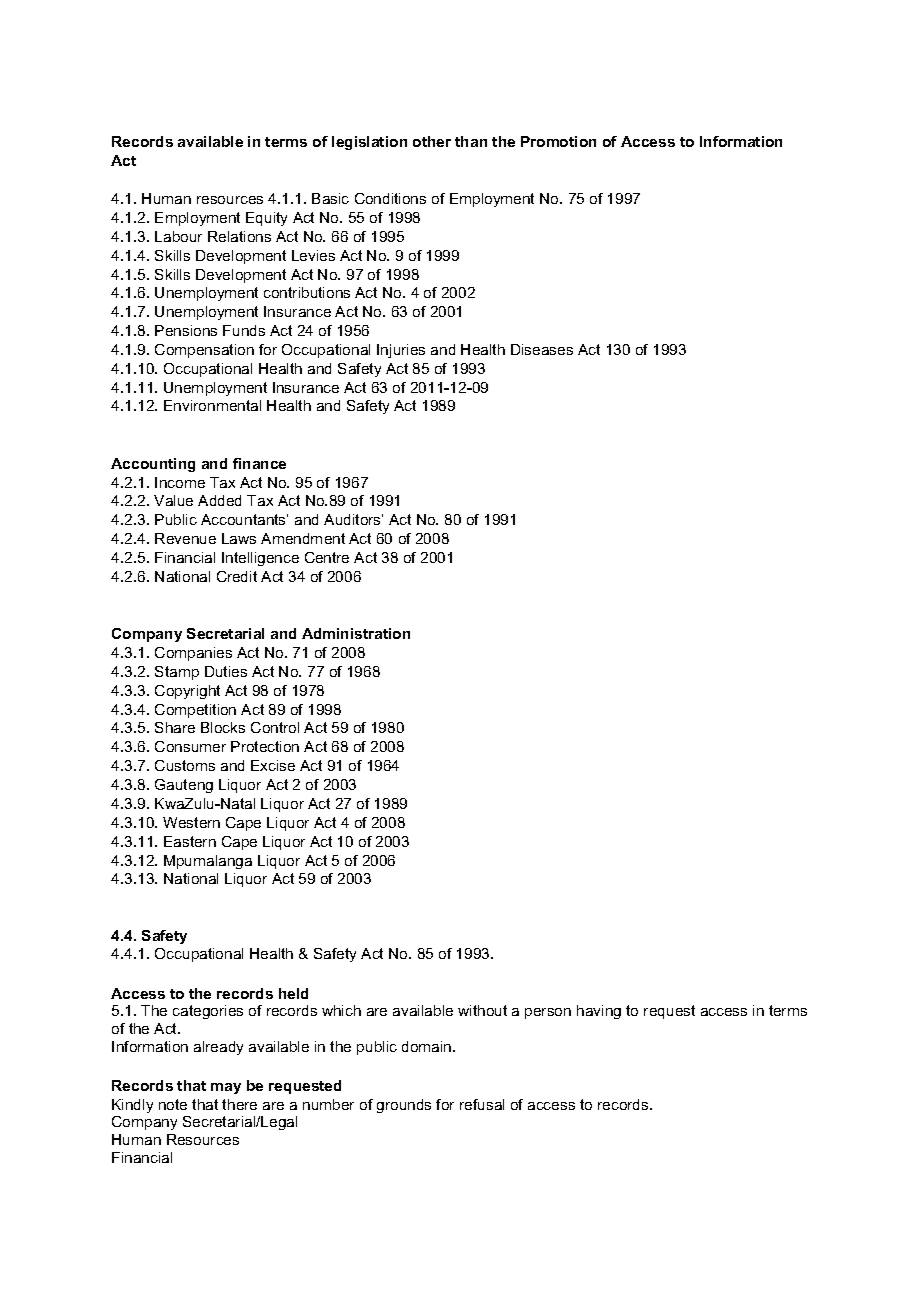 The width and height of the screenshot is (924, 1308). I want to click on Customs, so click(185, 765).
